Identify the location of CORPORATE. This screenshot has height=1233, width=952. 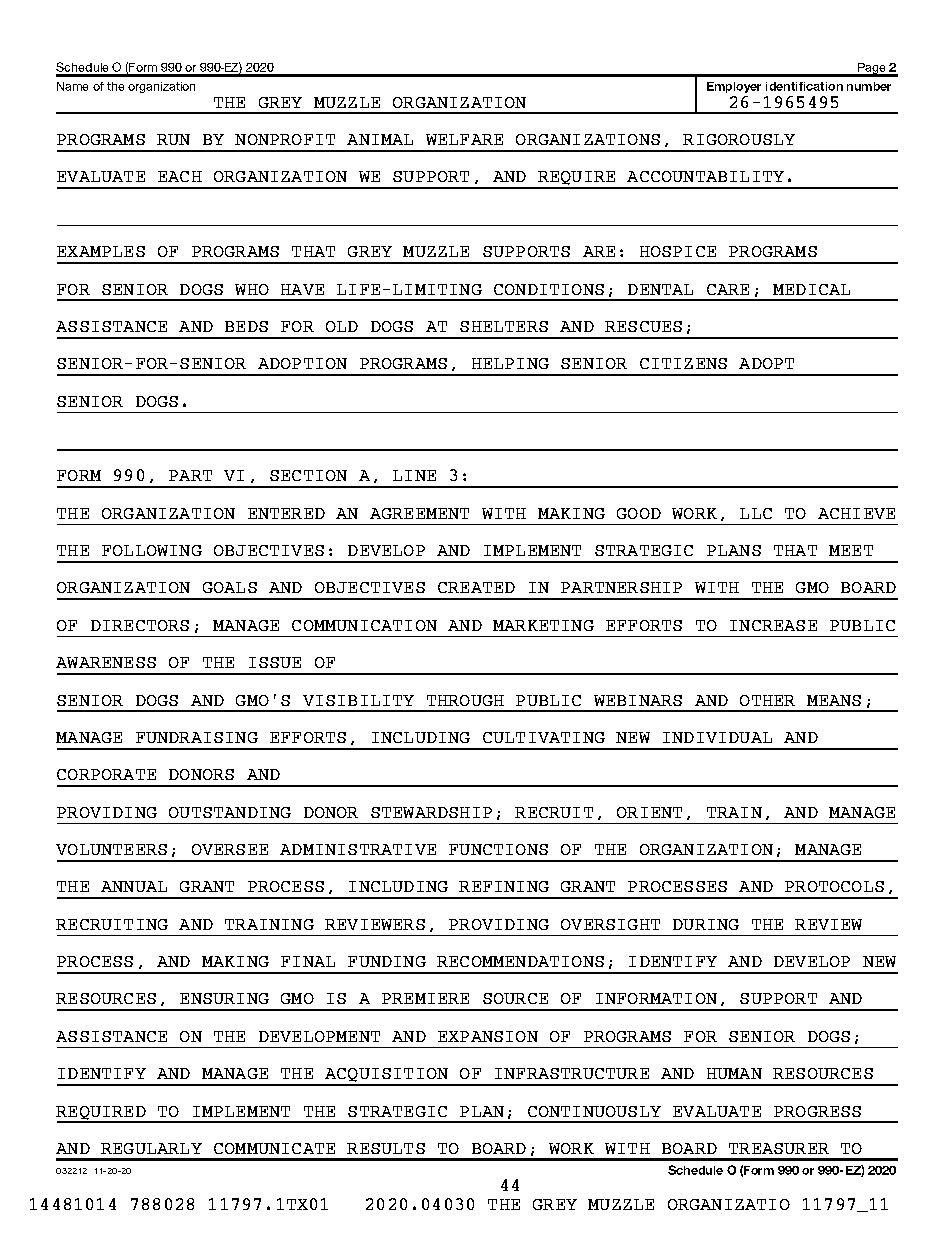
(106, 774).
